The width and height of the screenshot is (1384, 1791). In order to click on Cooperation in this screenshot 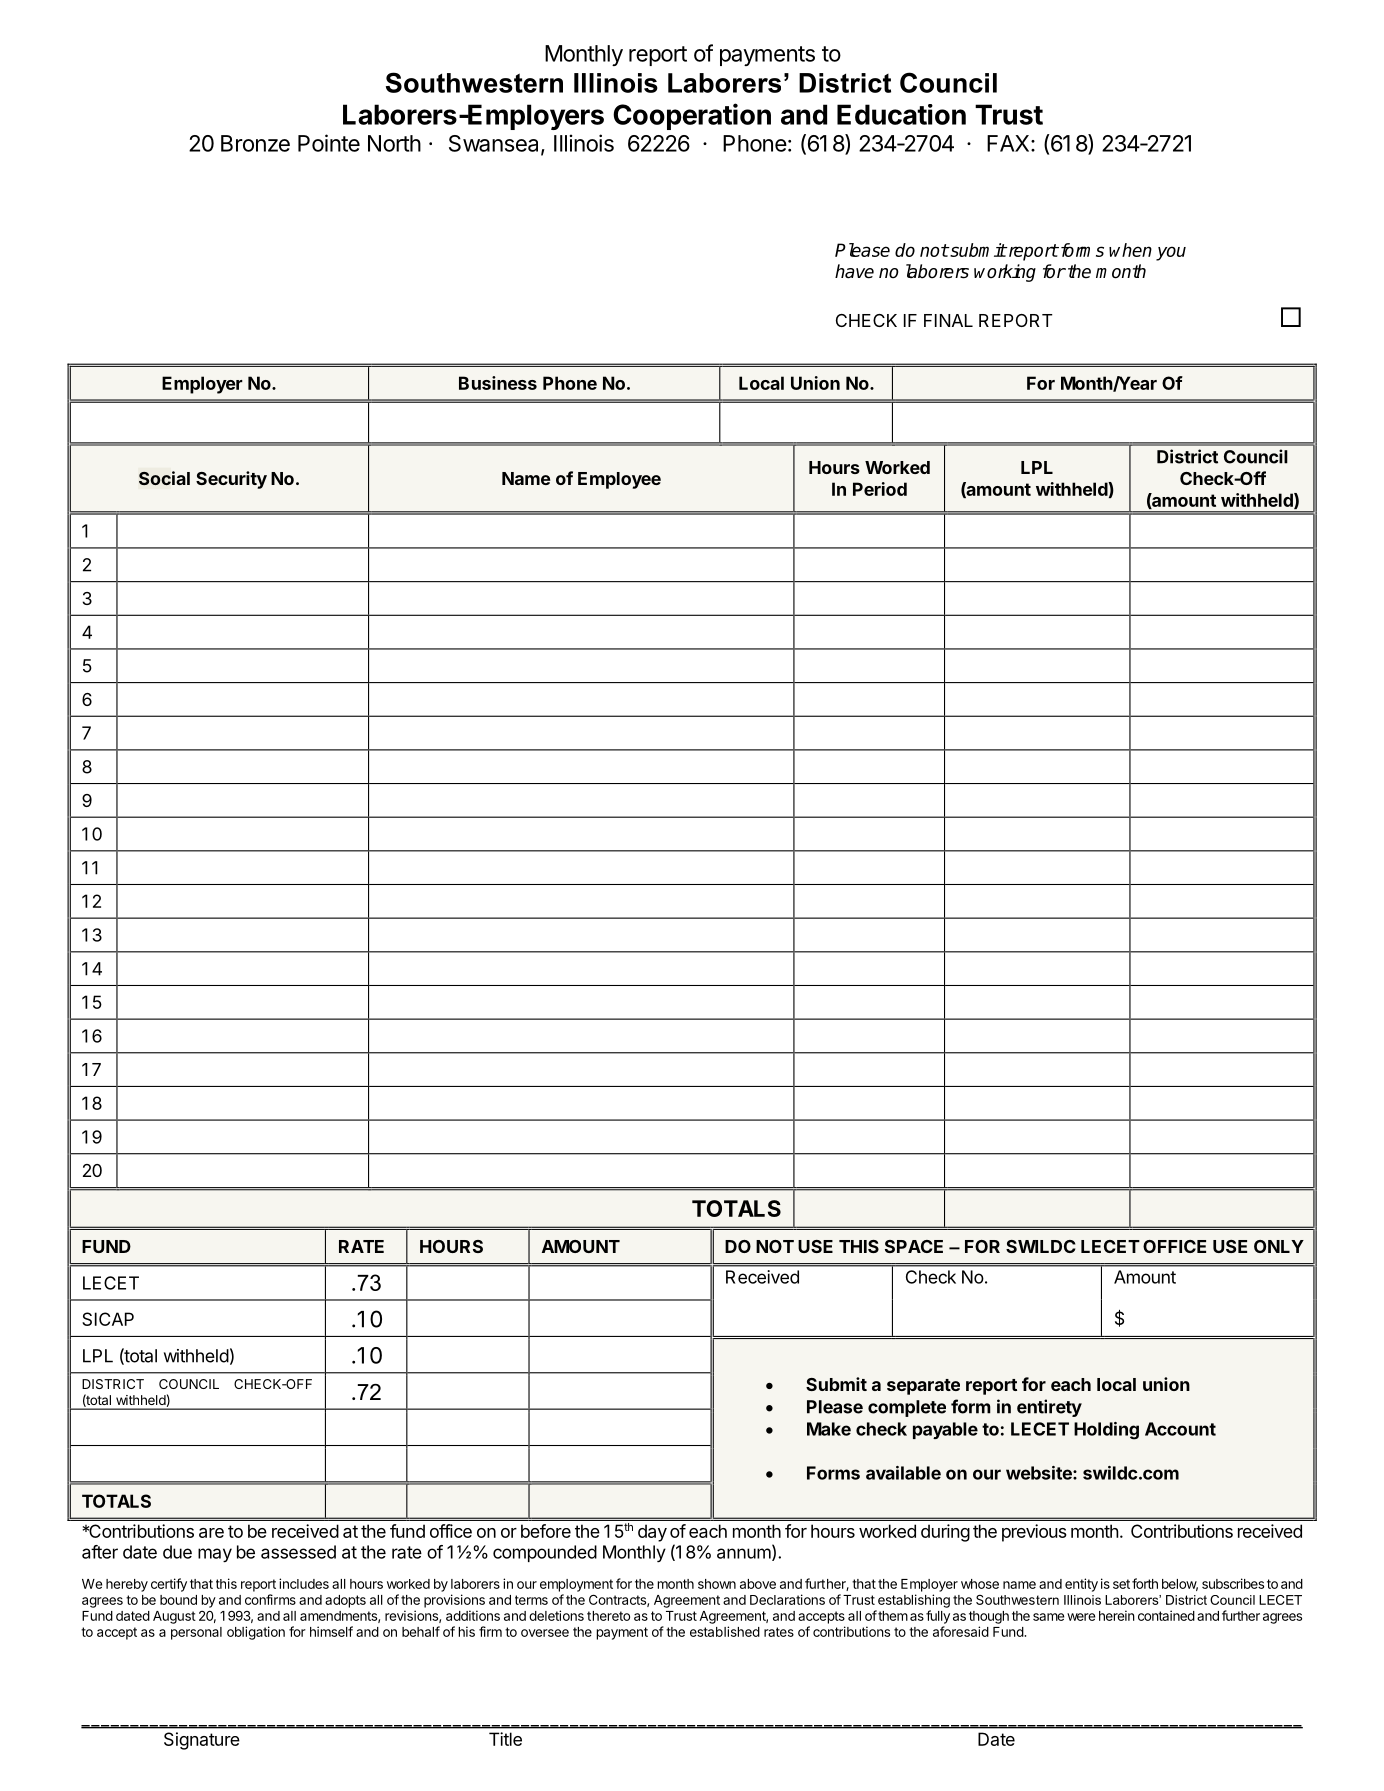, I will do `click(692, 116)`.
